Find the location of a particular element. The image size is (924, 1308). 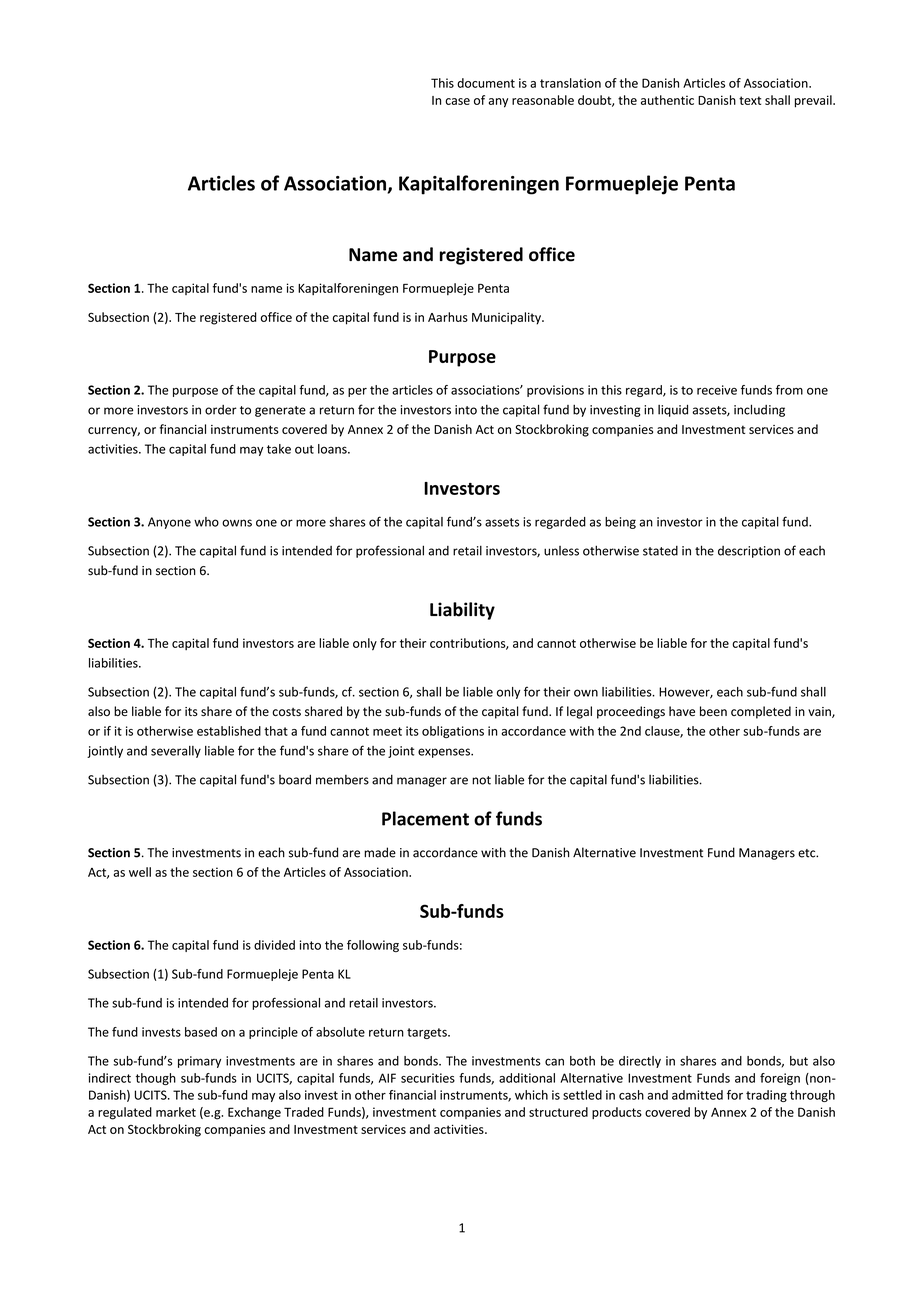

who is located at coordinates (206, 522).
